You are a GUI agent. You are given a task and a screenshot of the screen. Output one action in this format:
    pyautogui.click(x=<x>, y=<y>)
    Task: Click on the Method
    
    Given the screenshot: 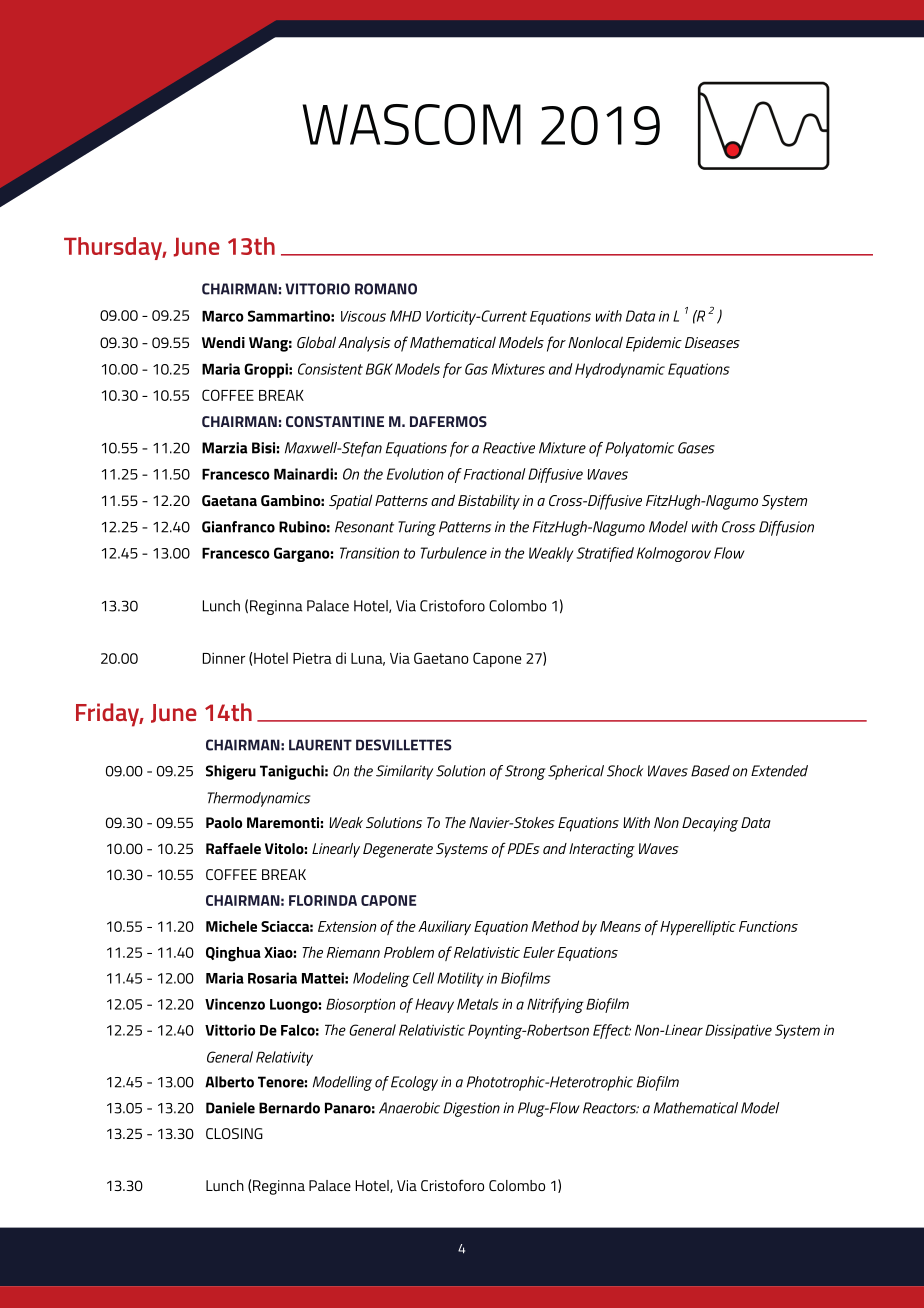 What is the action you would take?
    pyautogui.click(x=555, y=926)
